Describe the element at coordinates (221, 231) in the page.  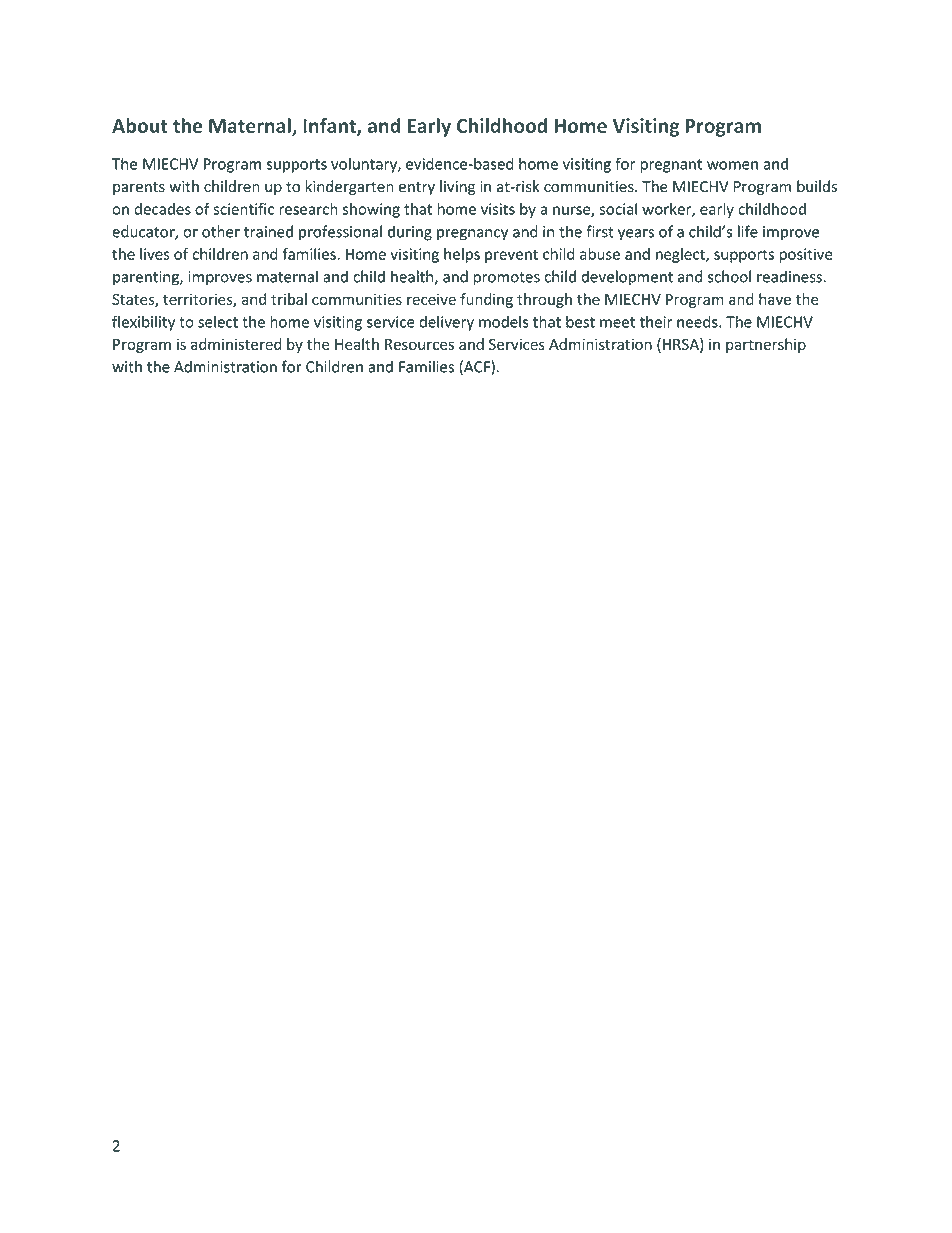
I see `other` at that location.
